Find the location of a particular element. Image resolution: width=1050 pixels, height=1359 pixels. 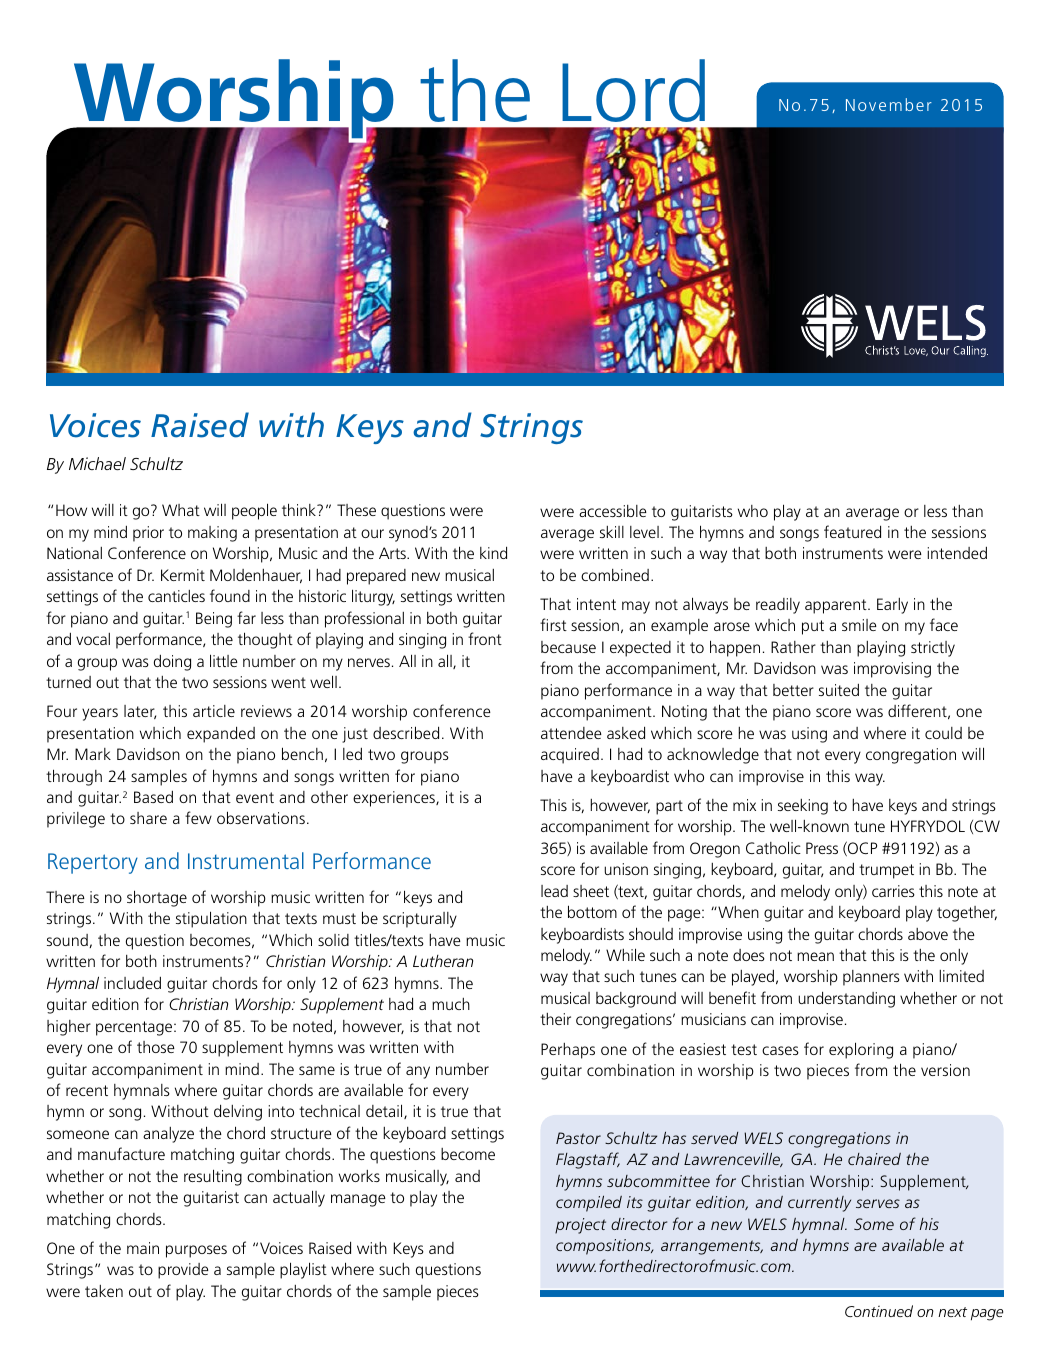

attendee is located at coordinates (571, 733).
